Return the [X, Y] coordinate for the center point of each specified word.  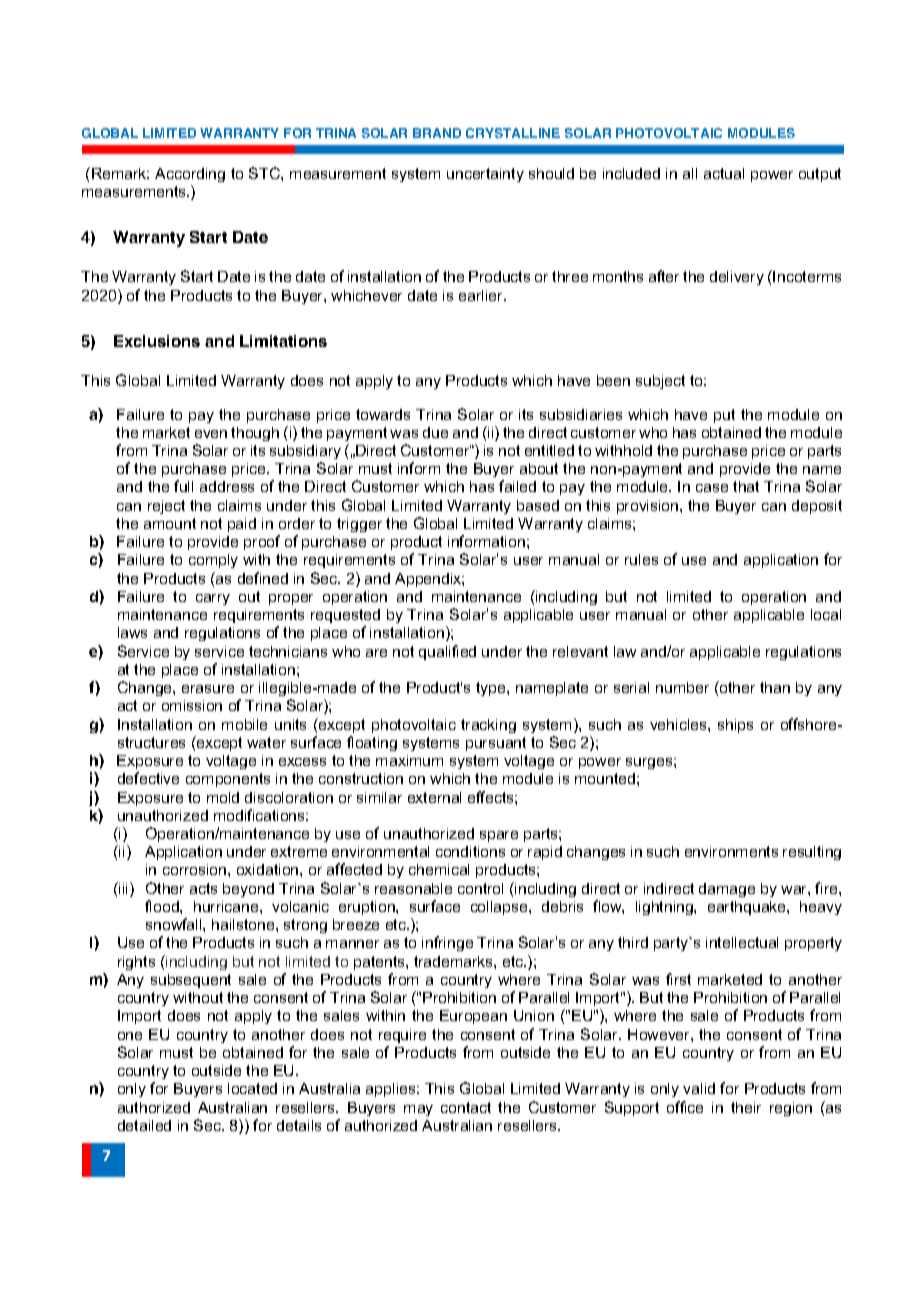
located [252, 1088]
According [190, 175]
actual [724, 173]
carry [213, 599]
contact [466, 1107]
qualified [447, 652]
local [826, 614]
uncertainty [485, 175]
